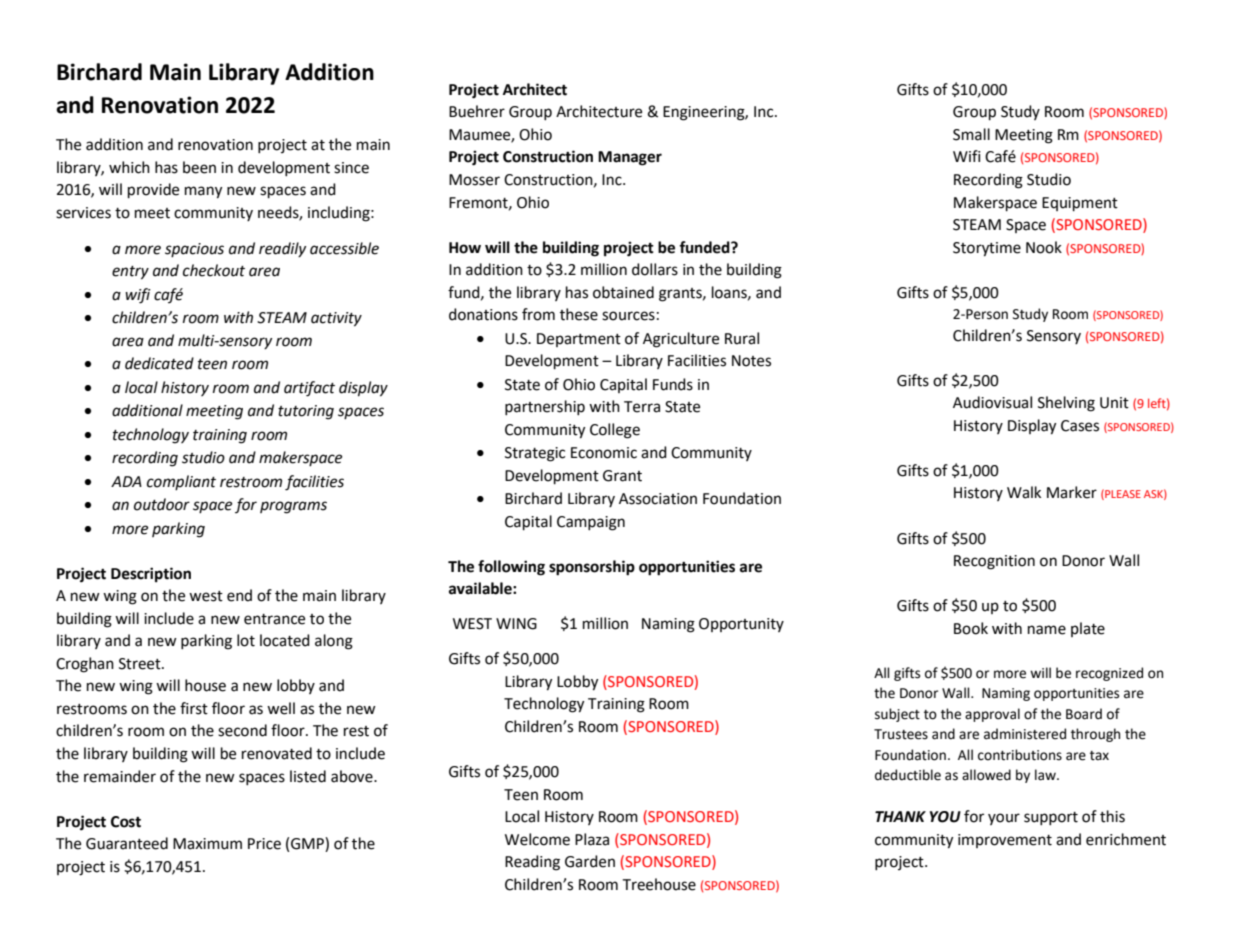 The width and height of the screenshot is (1233, 952). Describe the element at coordinates (630, 158) in the screenshot. I see `Manager` at that location.
